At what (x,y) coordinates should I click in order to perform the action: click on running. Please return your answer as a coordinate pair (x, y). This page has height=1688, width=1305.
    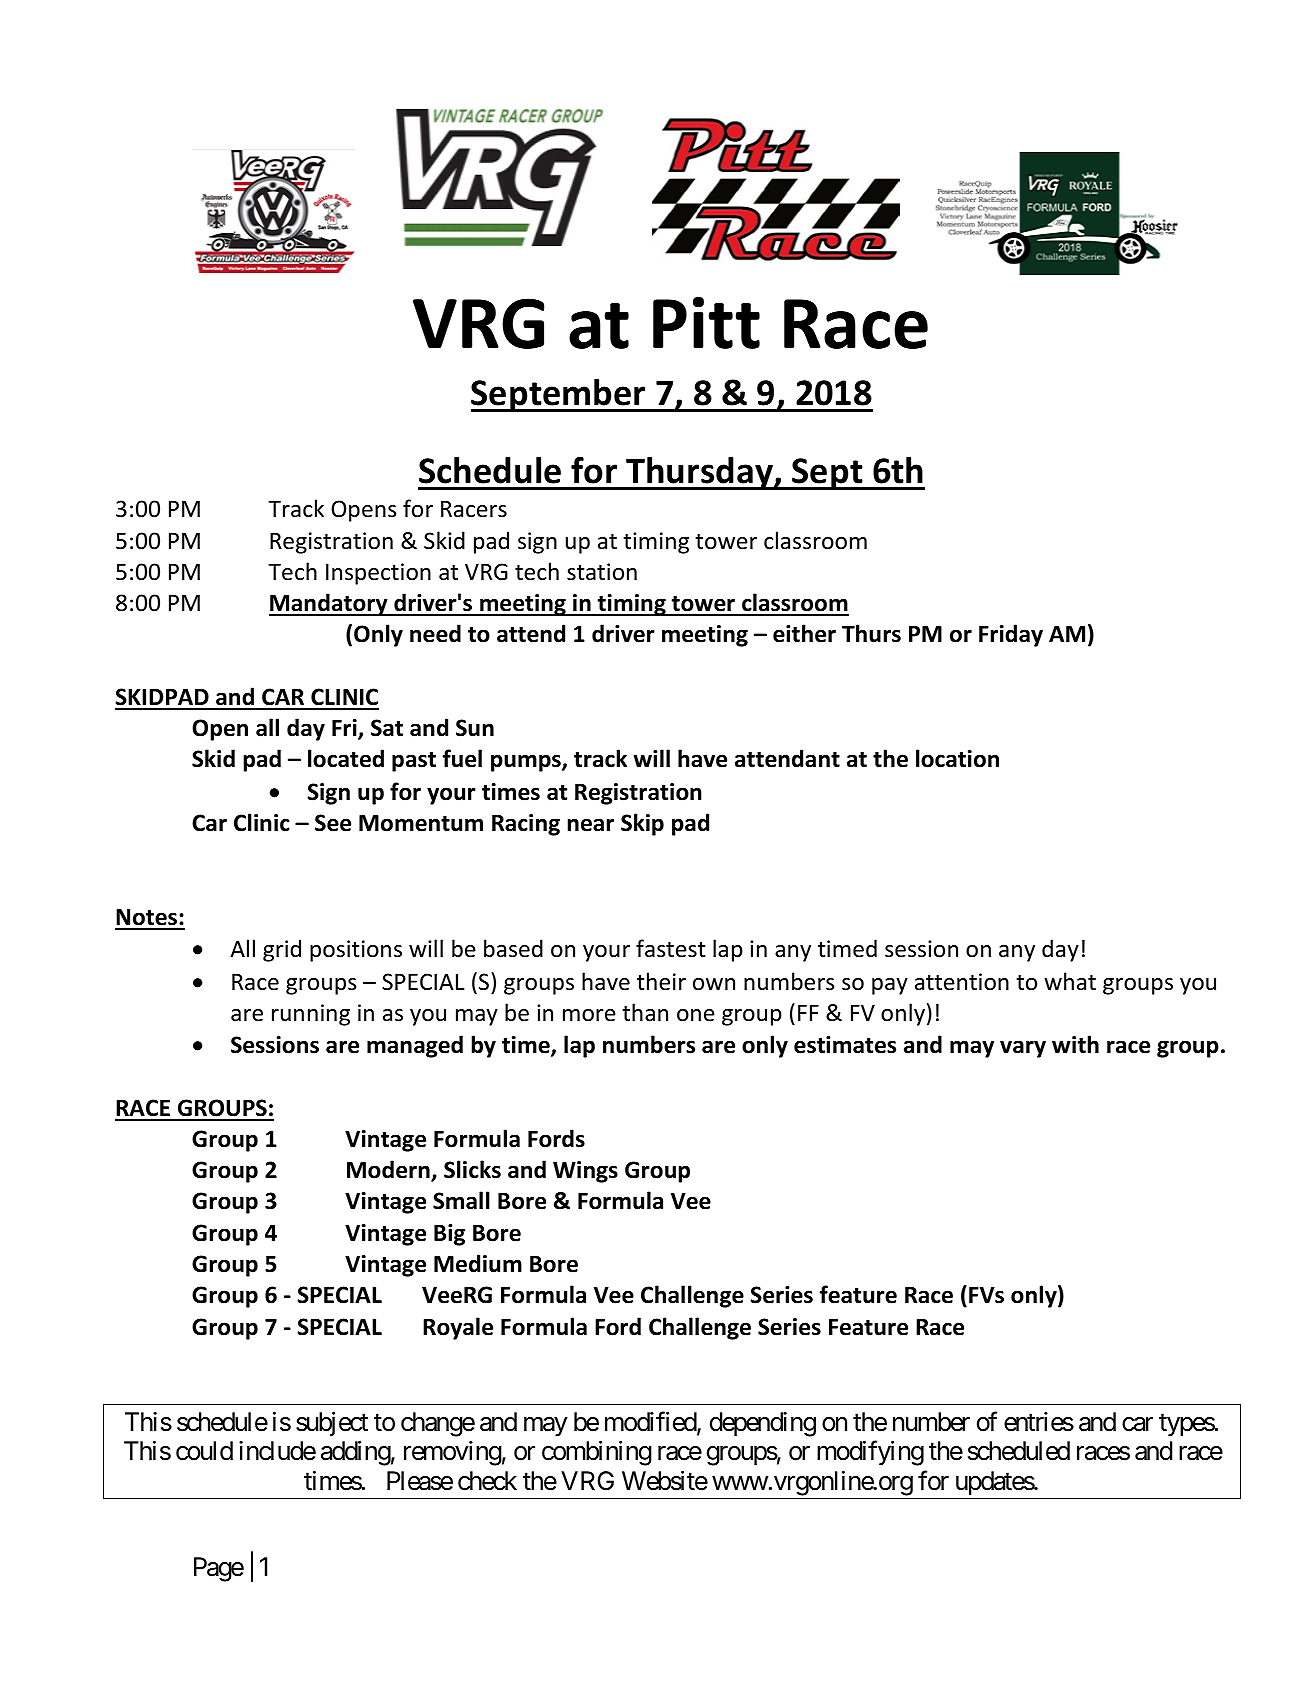
    Looking at the image, I should click on (311, 1015).
